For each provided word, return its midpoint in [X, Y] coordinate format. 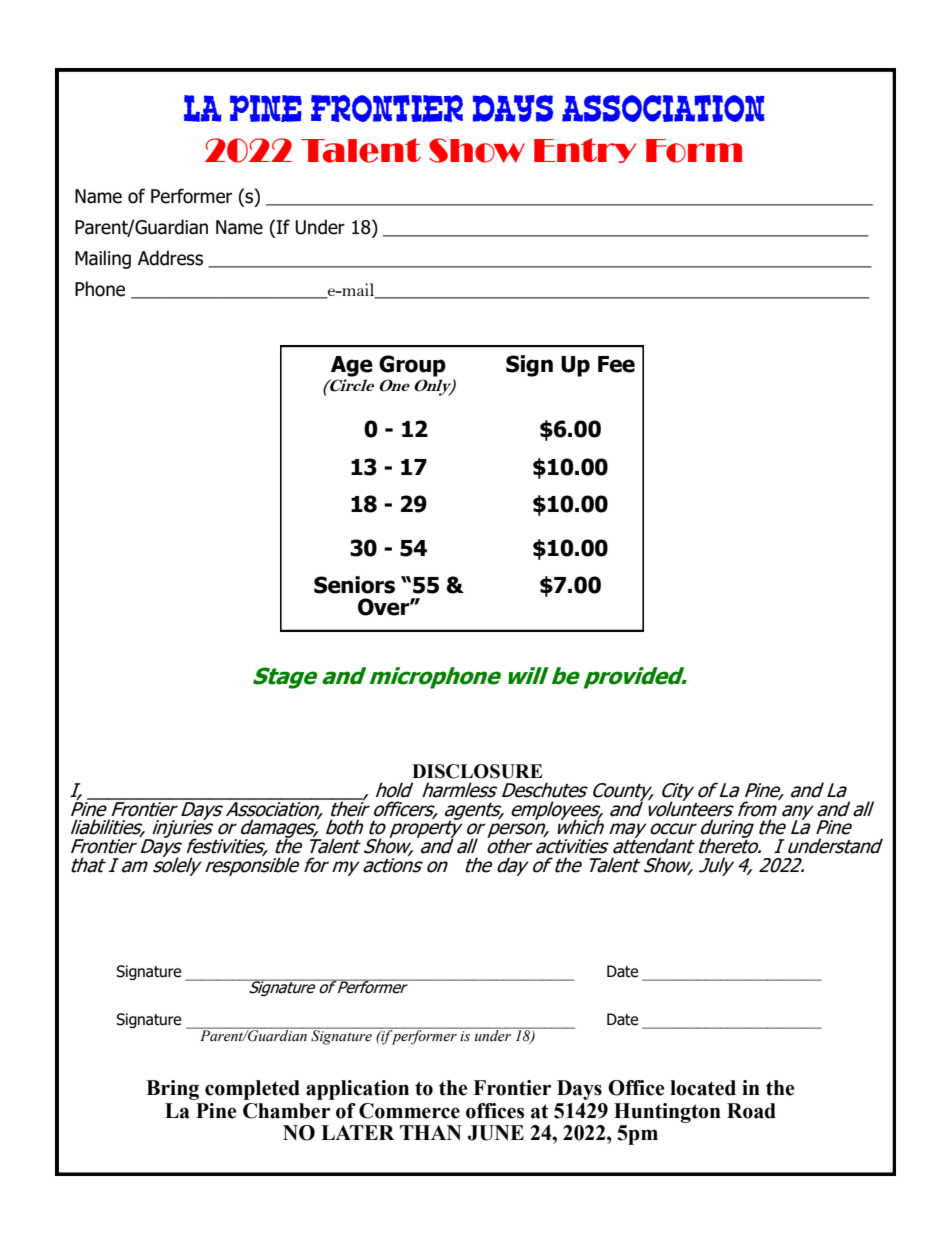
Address [170, 258]
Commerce [409, 1111]
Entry [585, 150]
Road [751, 1111]
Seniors [354, 585]
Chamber [286, 1111]
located [703, 1088]
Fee [616, 364]
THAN [431, 1132]
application [357, 1090]
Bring [172, 1090]
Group [412, 366]
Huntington [667, 1113]
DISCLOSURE [477, 771]
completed [252, 1090]
